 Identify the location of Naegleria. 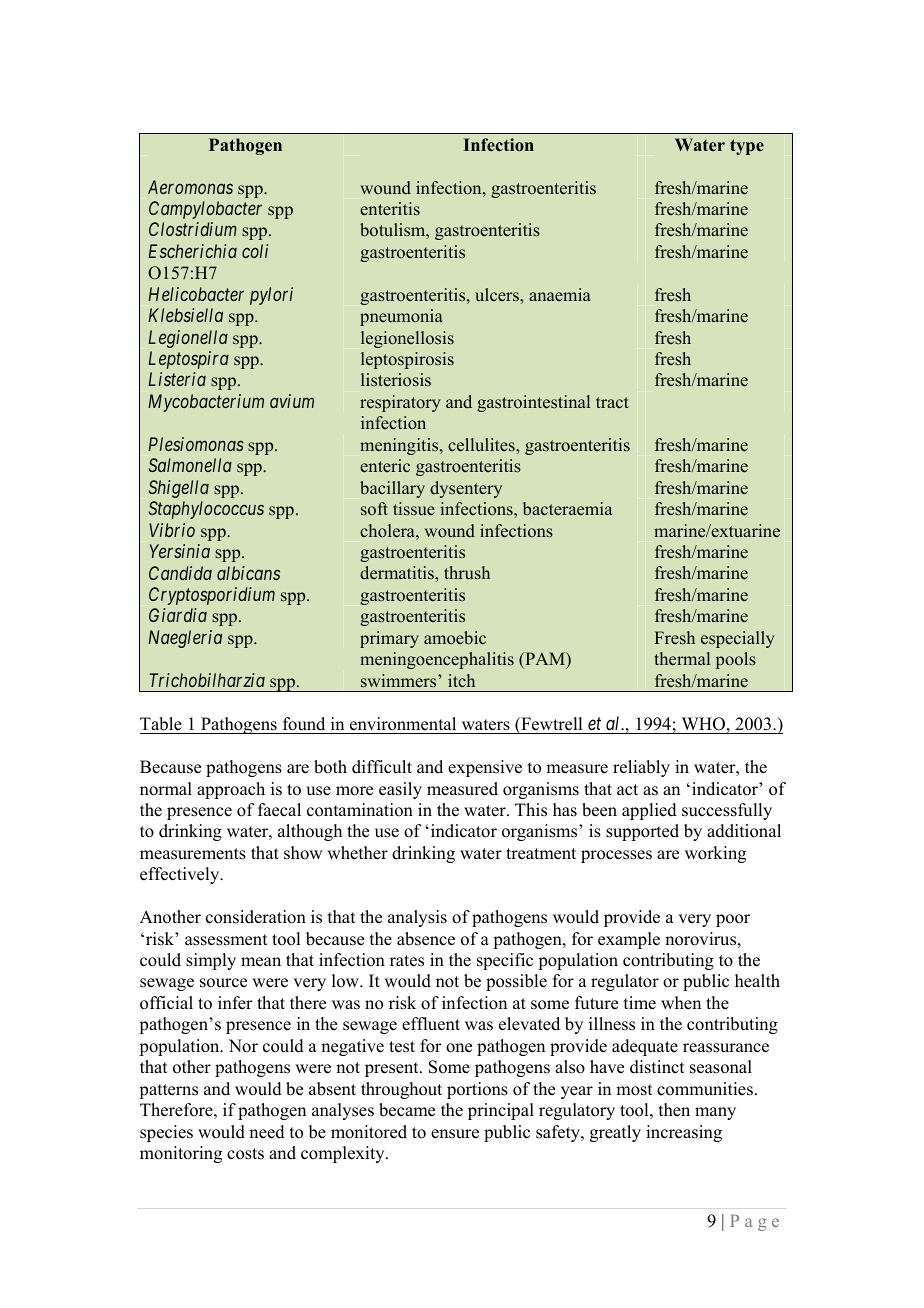
(185, 639).
